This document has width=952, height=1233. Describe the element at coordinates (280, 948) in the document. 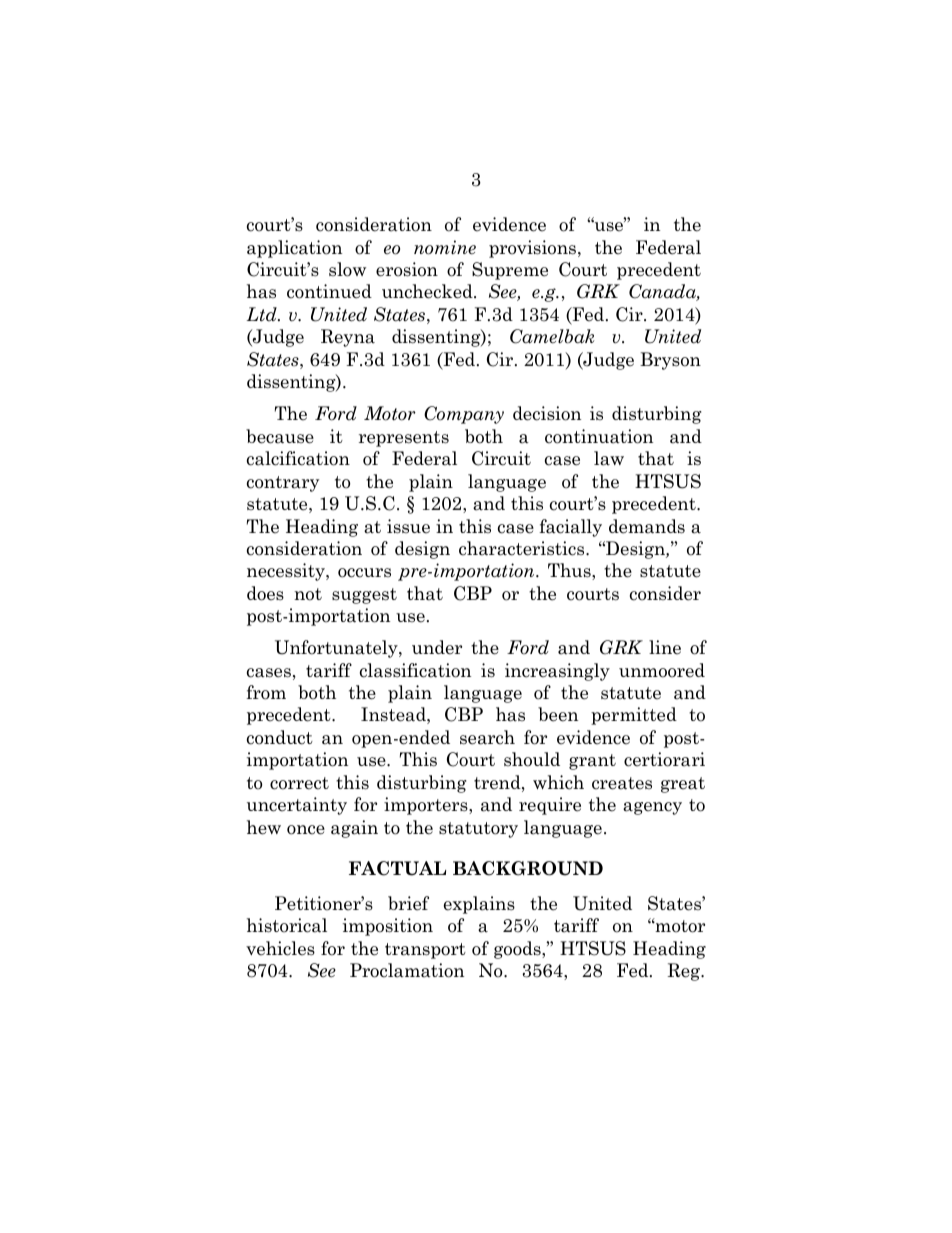

I see `vehicles` at that location.
